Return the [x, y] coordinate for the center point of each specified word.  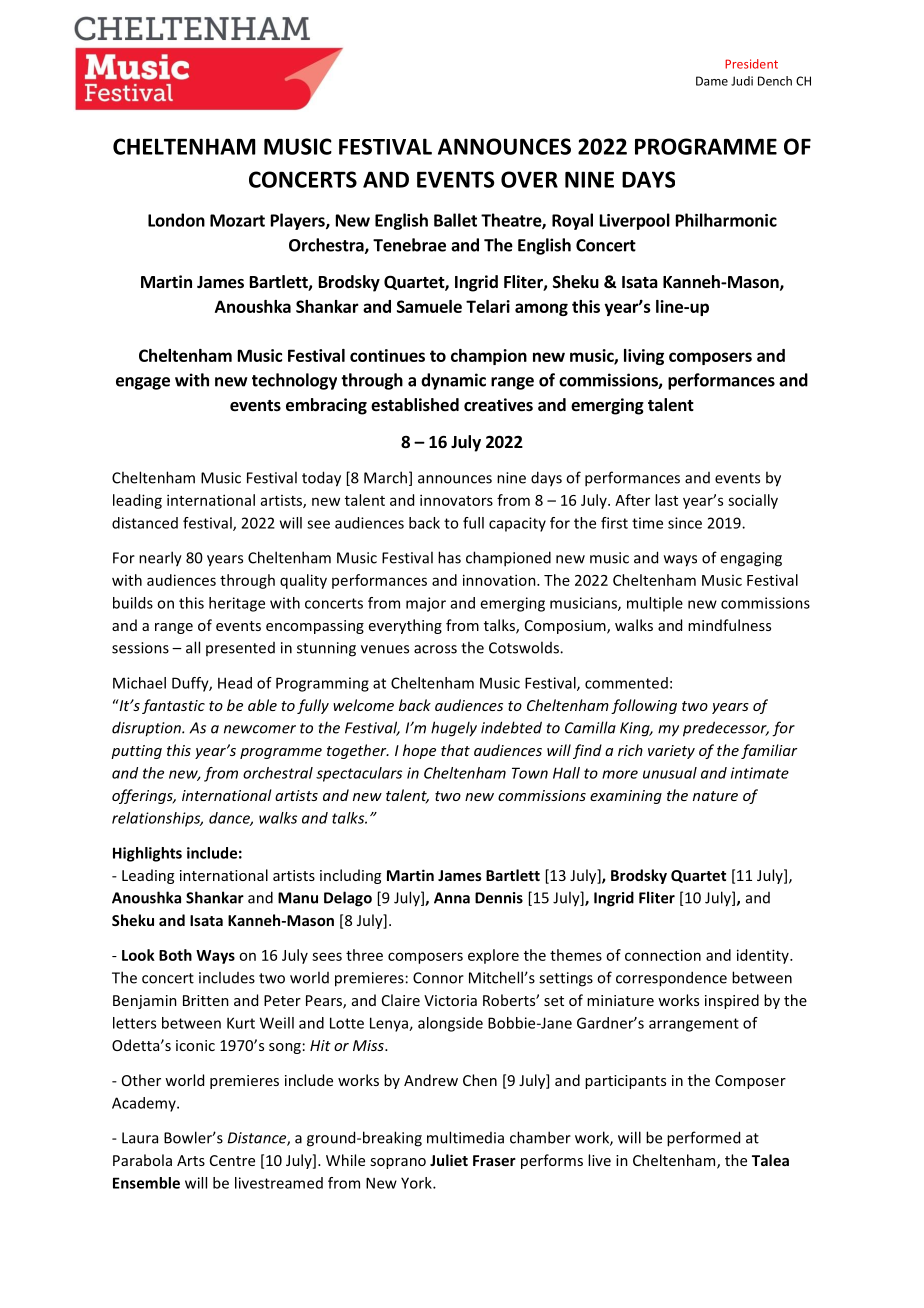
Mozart [237, 220]
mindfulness [729, 625]
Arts [191, 1160]
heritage [237, 604]
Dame [712, 81]
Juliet [449, 1160]
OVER [529, 179]
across [435, 649]
